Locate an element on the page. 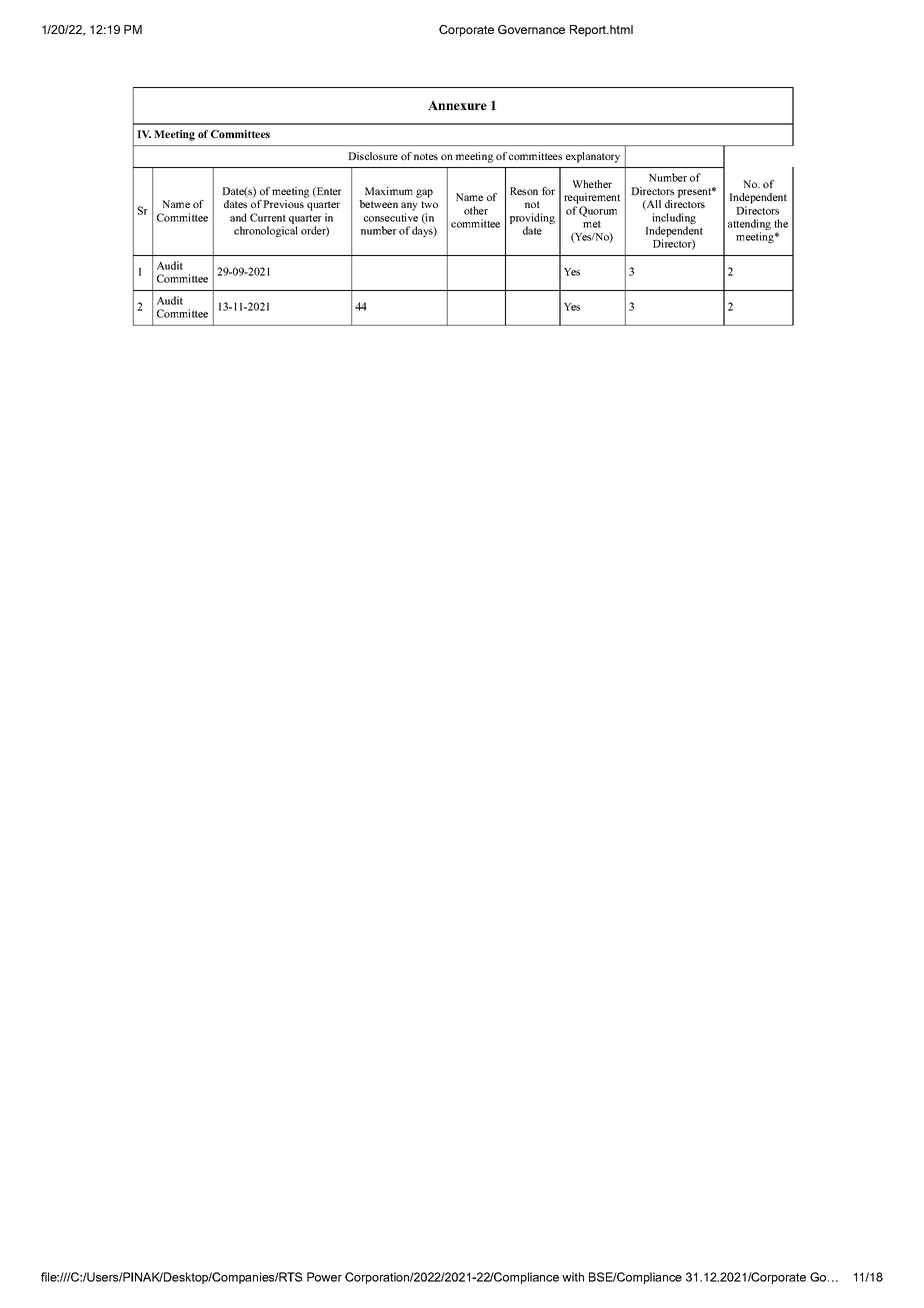 The image size is (924, 1308). Power is located at coordinates (324, 1277).
